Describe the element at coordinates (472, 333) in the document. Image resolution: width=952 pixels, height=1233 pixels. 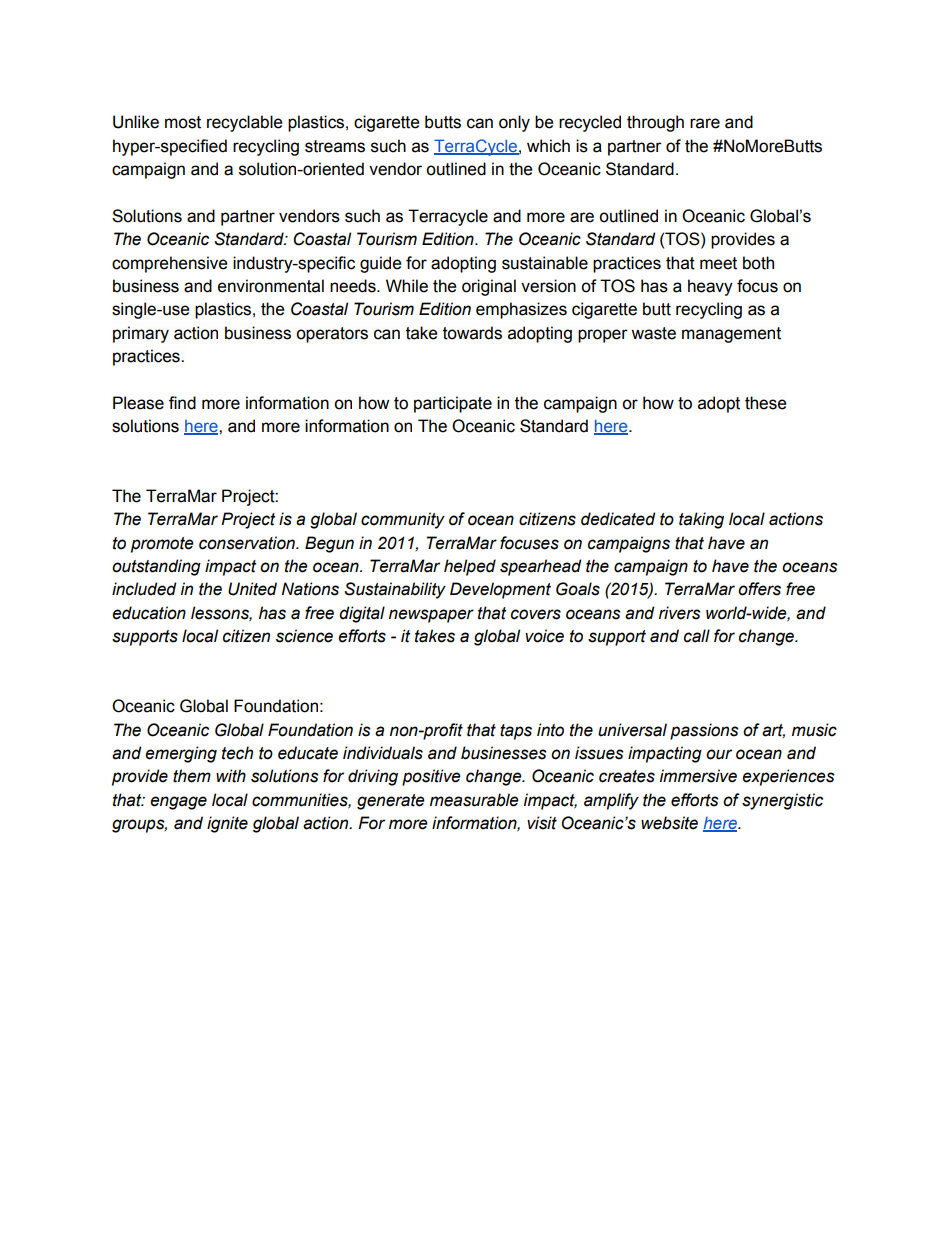
I see `towards` at that location.
